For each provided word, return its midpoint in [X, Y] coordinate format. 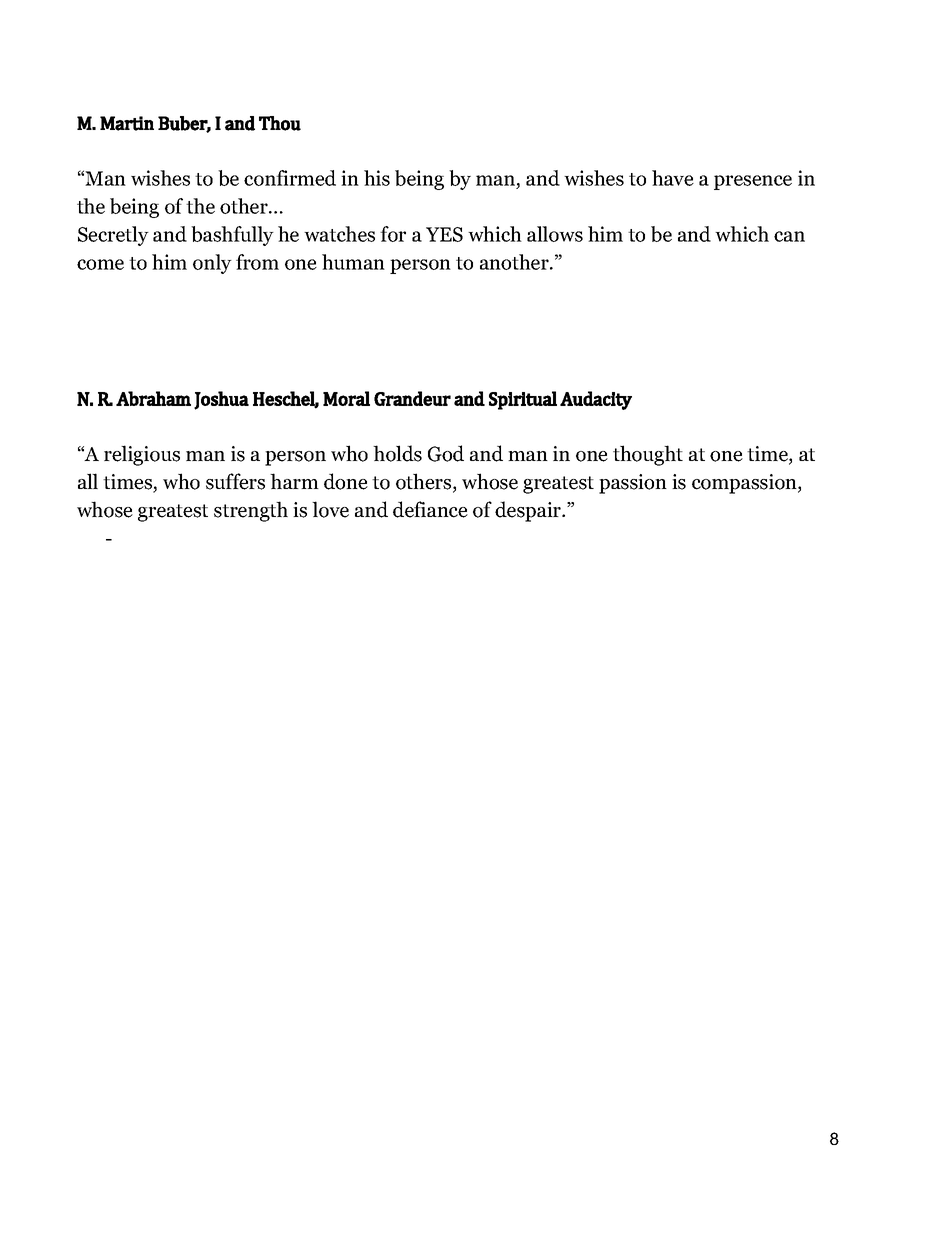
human [353, 262]
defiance [430, 509]
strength [251, 511]
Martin [127, 123]
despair [529, 511]
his [377, 178]
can [789, 236]
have [673, 178]
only [212, 264]
